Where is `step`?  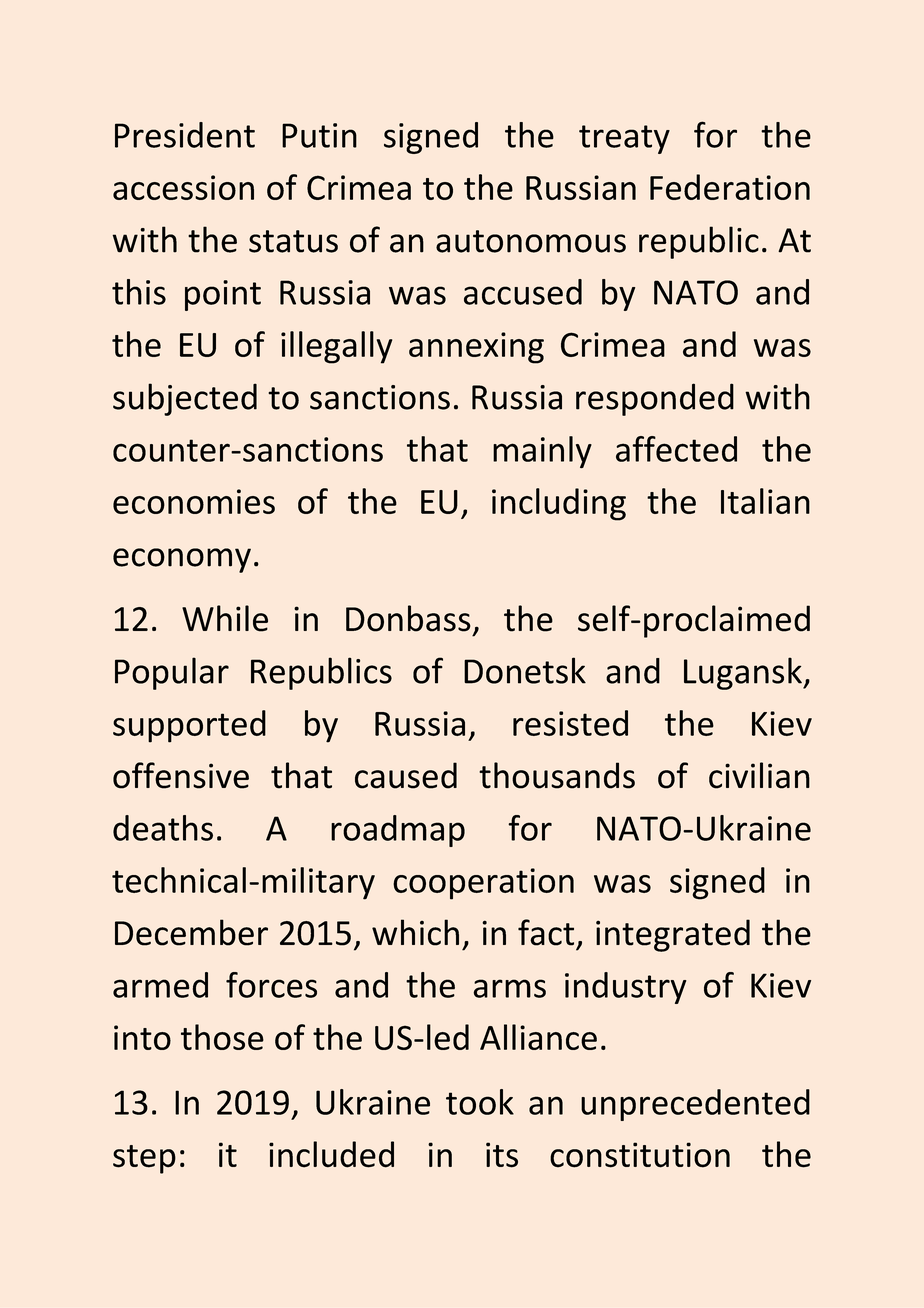 step is located at coordinates (144, 1159).
